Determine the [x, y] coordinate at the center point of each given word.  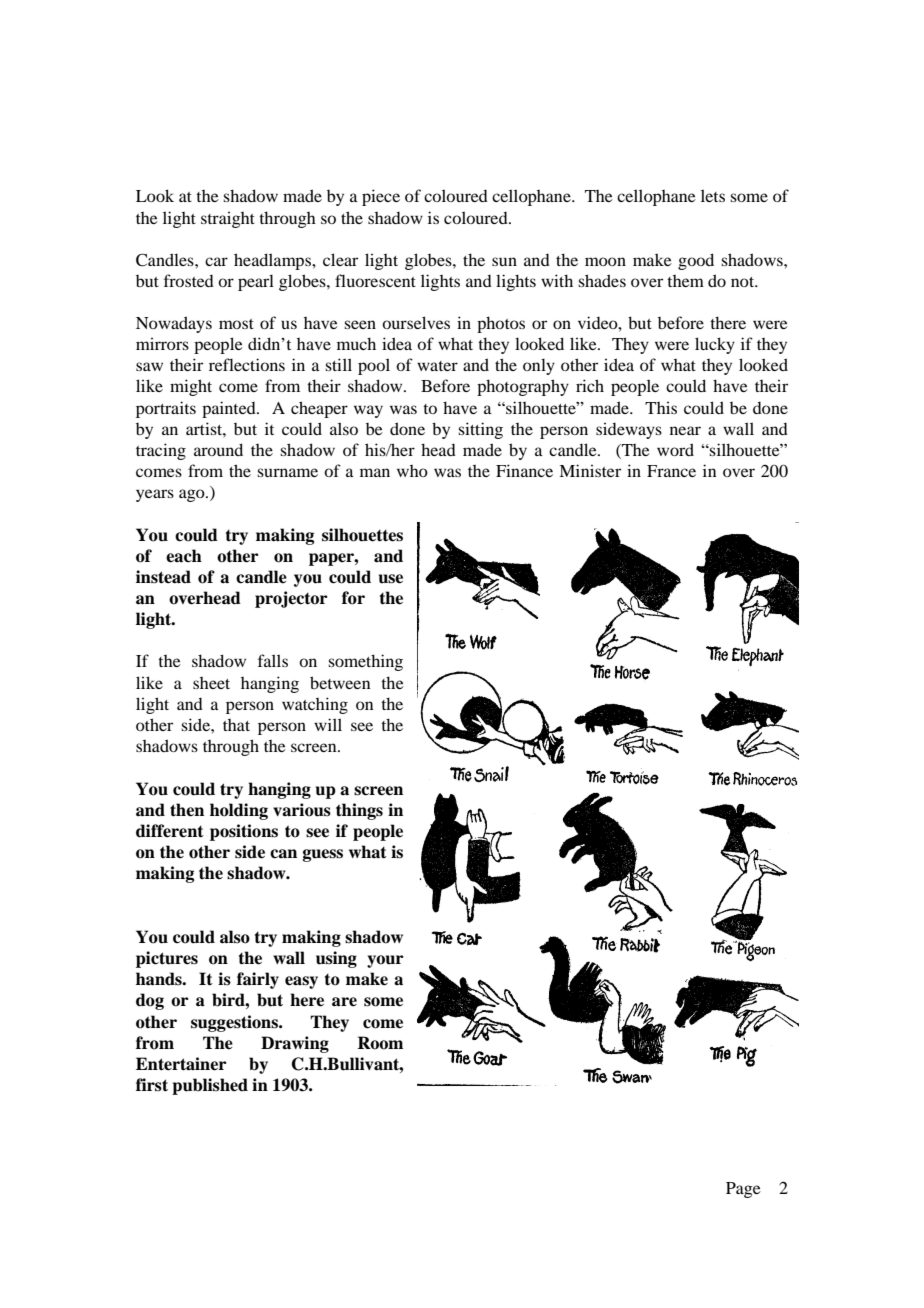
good [696, 261]
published [210, 1086]
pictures [167, 959]
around [218, 449]
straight [228, 220]
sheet [211, 683]
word [675, 449]
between [340, 682]
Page [743, 1190]
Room [380, 1043]
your [385, 961]
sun [504, 261]
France [671, 471]
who [412, 471]
